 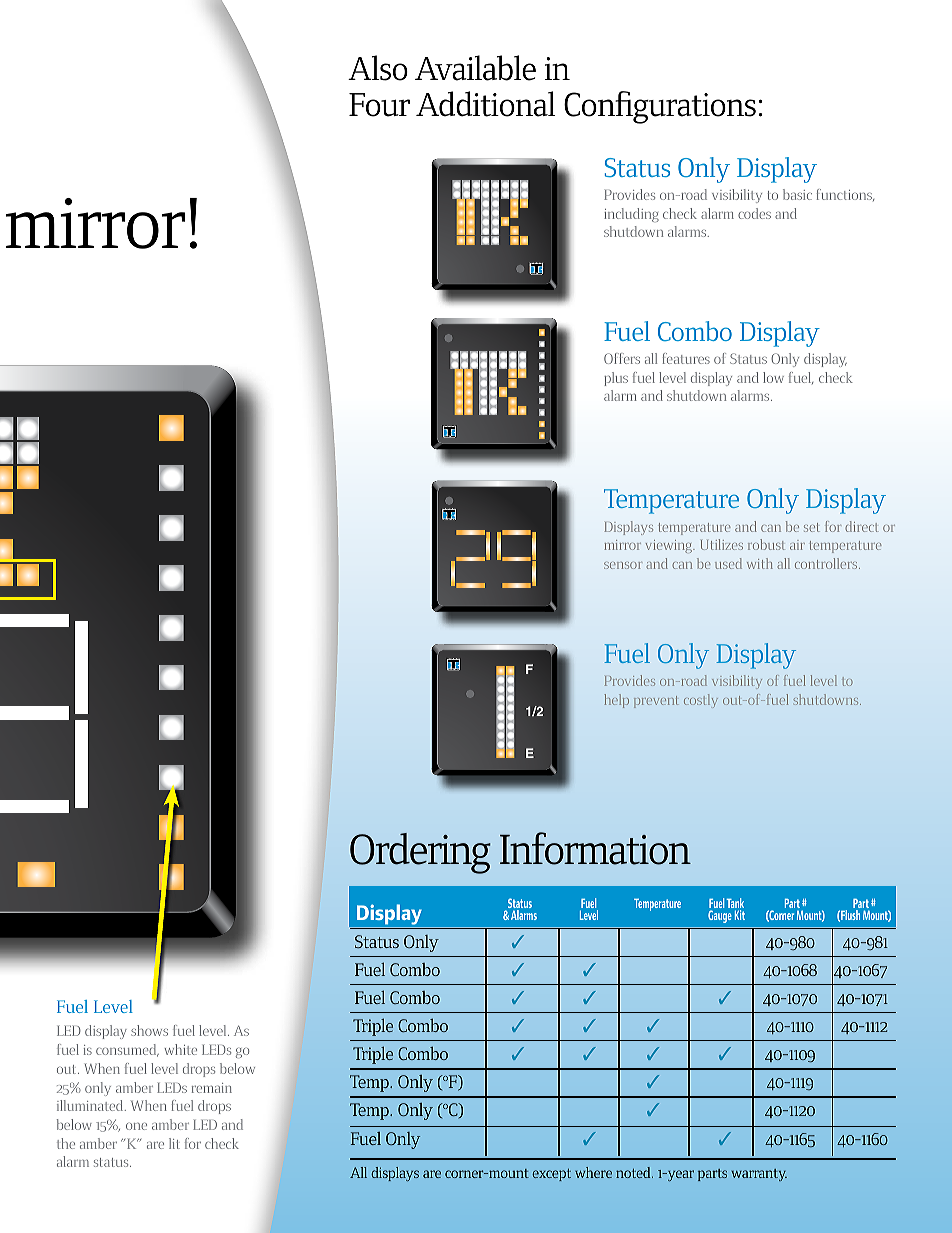 What do you see at coordinates (616, 379) in the document?
I see `plus` at bounding box center [616, 379].
